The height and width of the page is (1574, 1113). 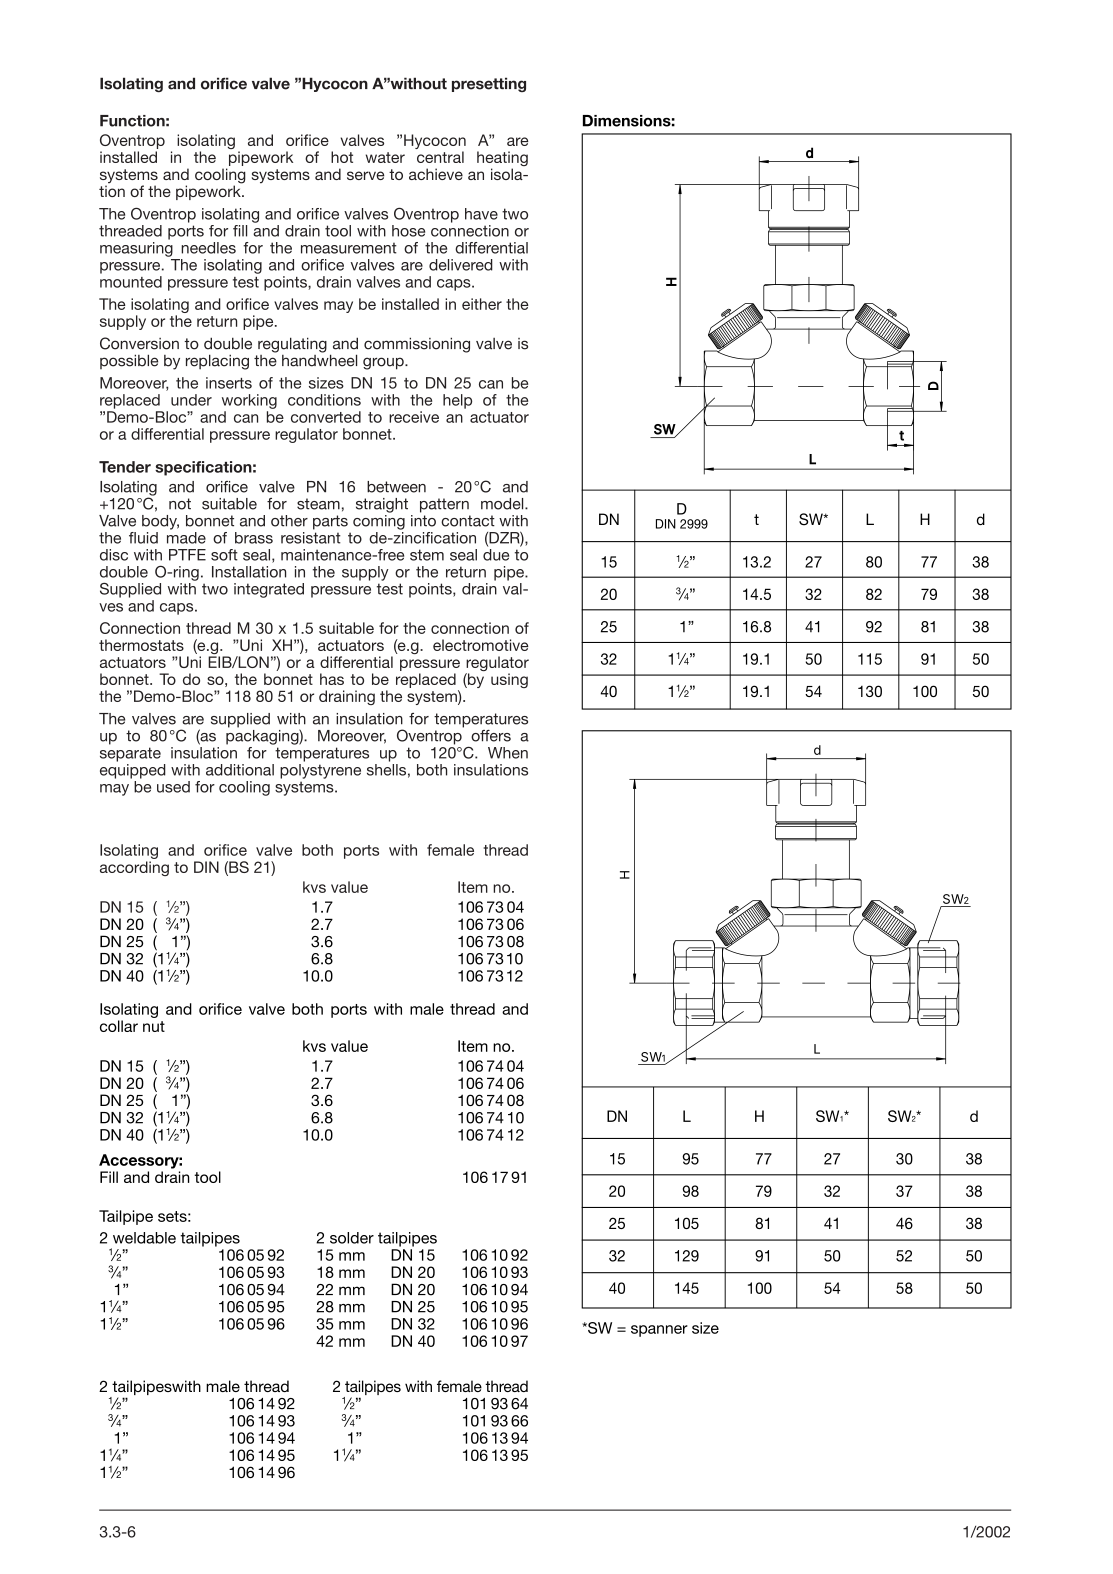 I want to click on nut, so click(x=154, y=1026).
